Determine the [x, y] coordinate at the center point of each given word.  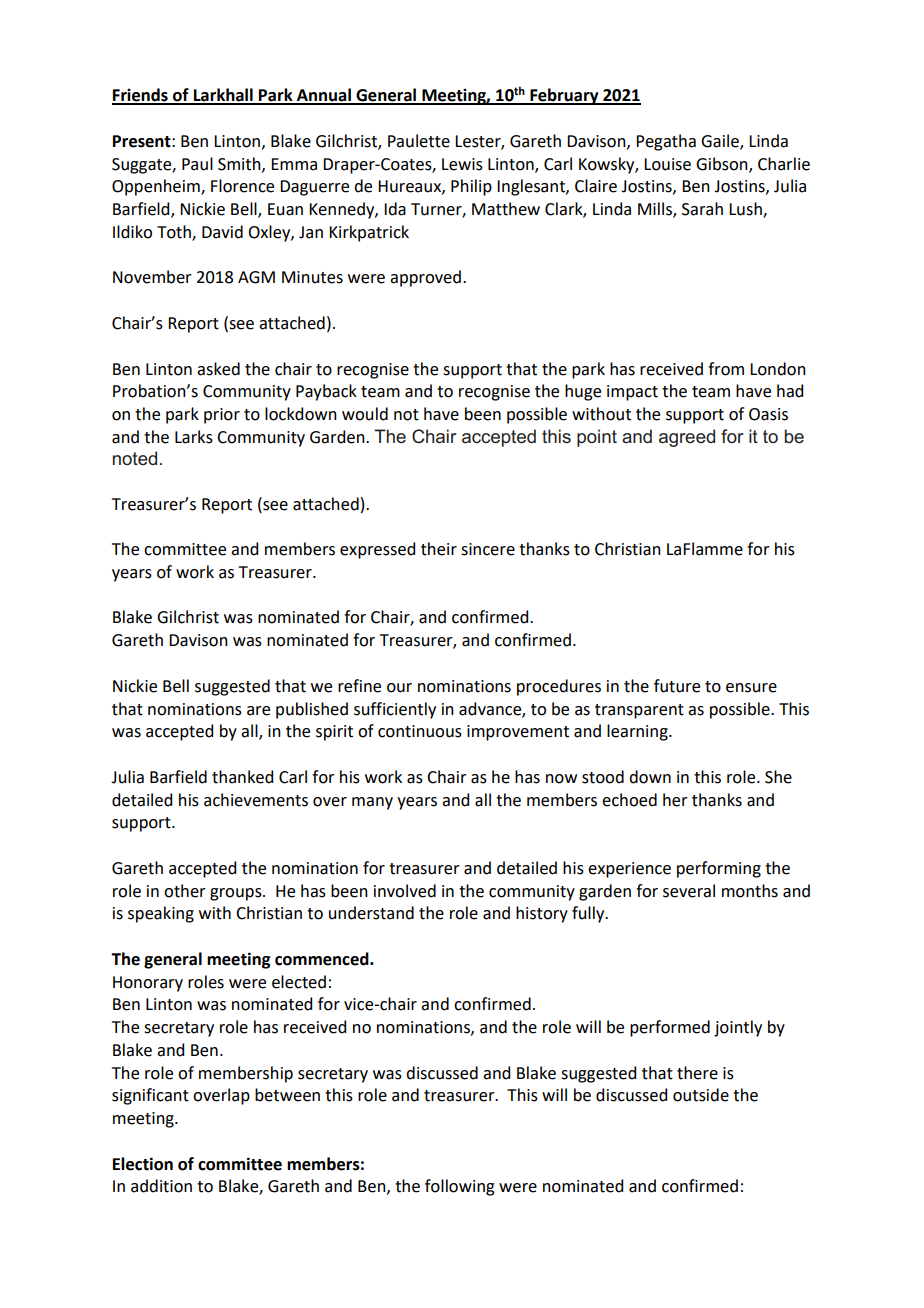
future [677, 686]
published [312, 710]
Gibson [723, 164]
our [399, 688]
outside [701, 1095]
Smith [240, 164]
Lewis [462, 164]
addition [161, 1186]
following [460, 1187]
